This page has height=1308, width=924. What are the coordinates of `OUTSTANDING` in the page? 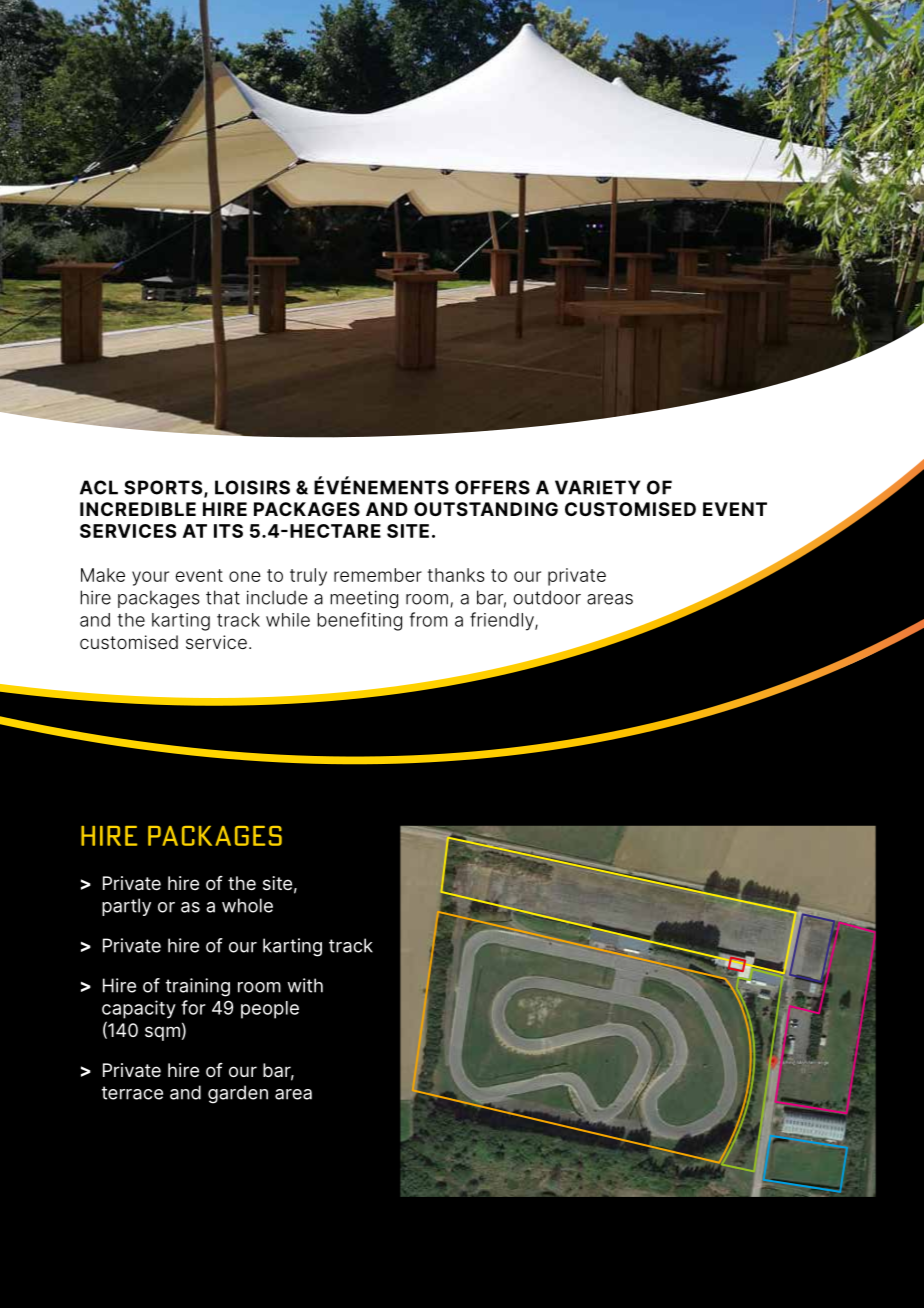 It's located at (486, 509).
